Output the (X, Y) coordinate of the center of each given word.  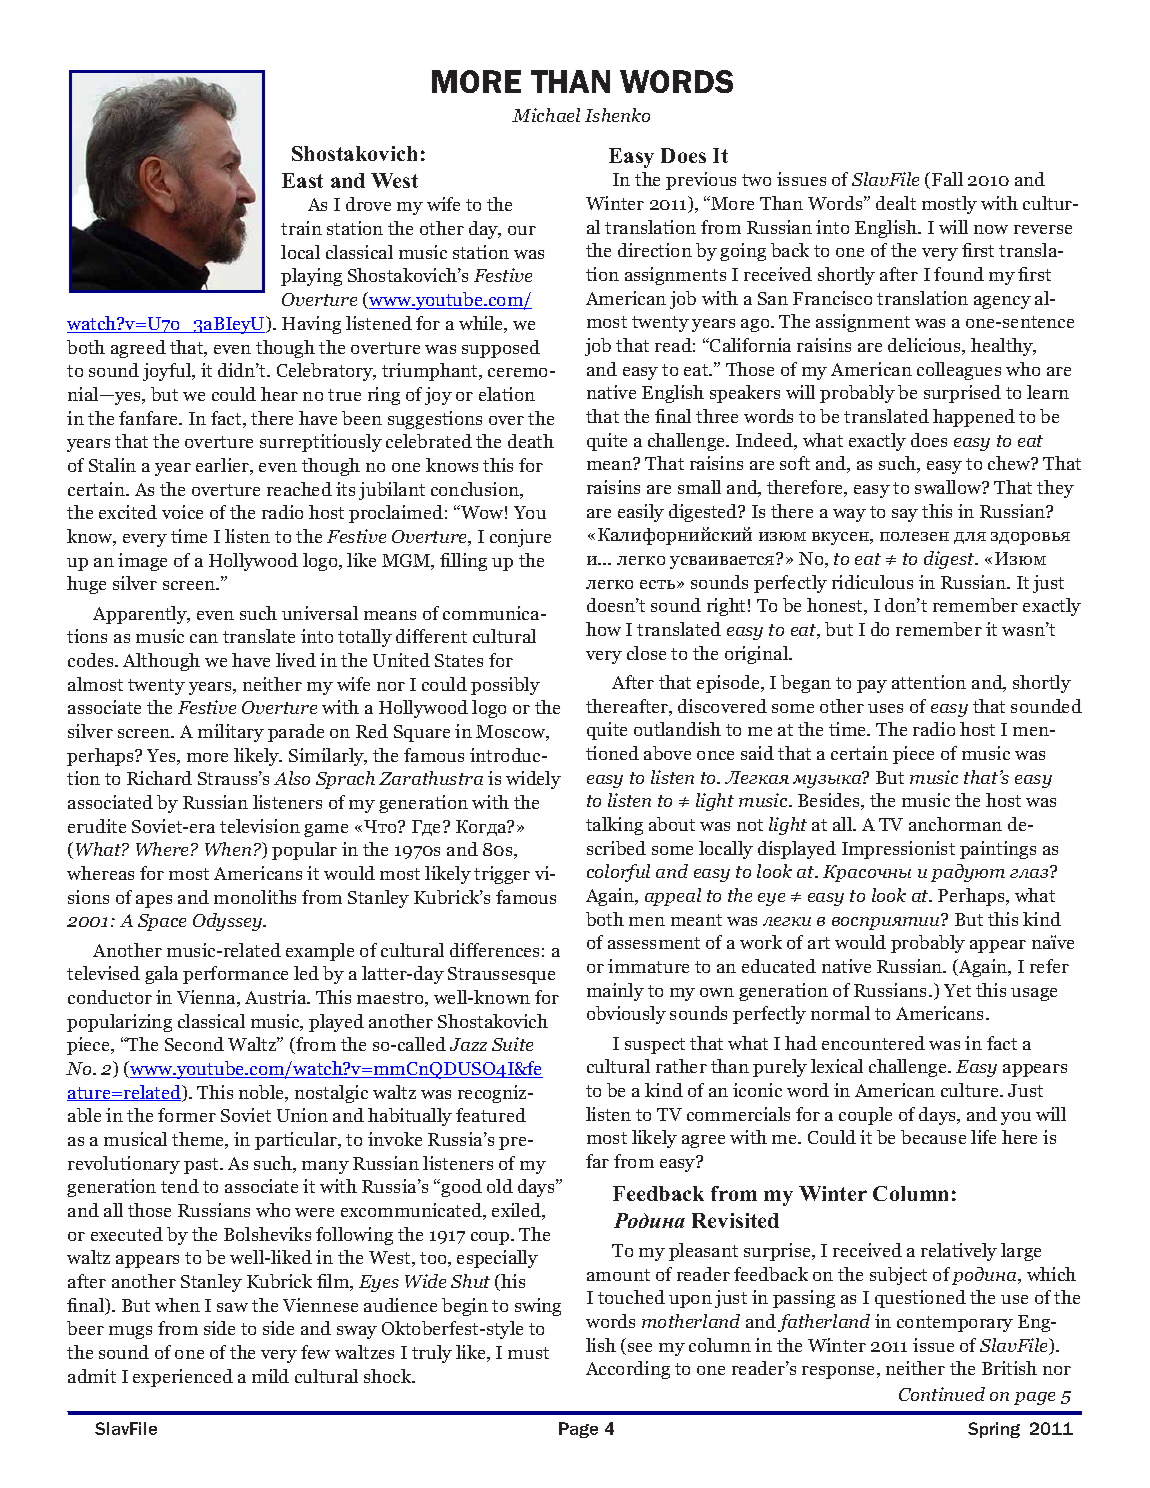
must (528, 1353)
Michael (546, 115)
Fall (947, 179)
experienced (183, 1378)
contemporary (955, 1324)
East (302, 180)
